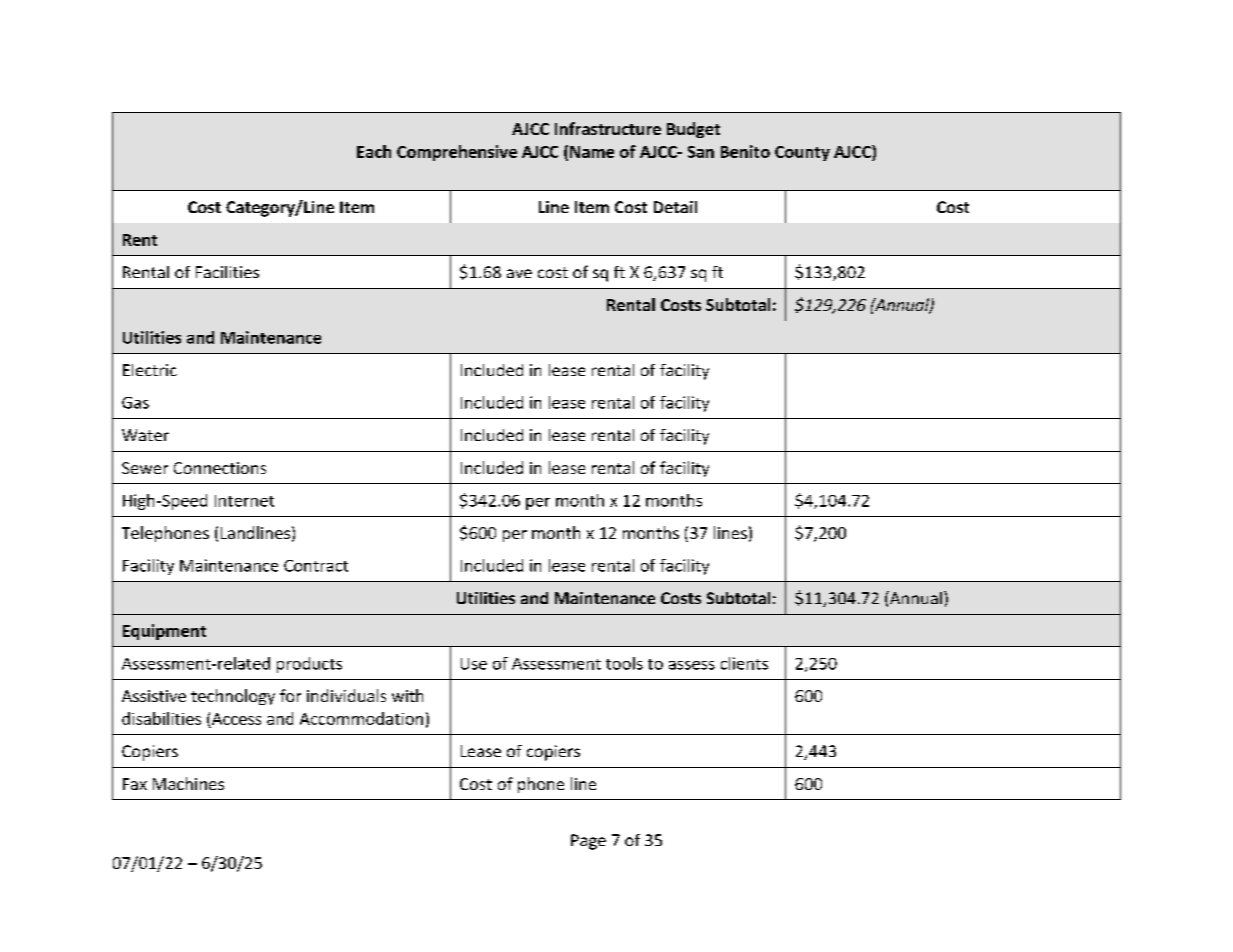  What do you see at coordinates (474, 664) in the screenshot?
I see `Use` at bounding box center [474, 664].
